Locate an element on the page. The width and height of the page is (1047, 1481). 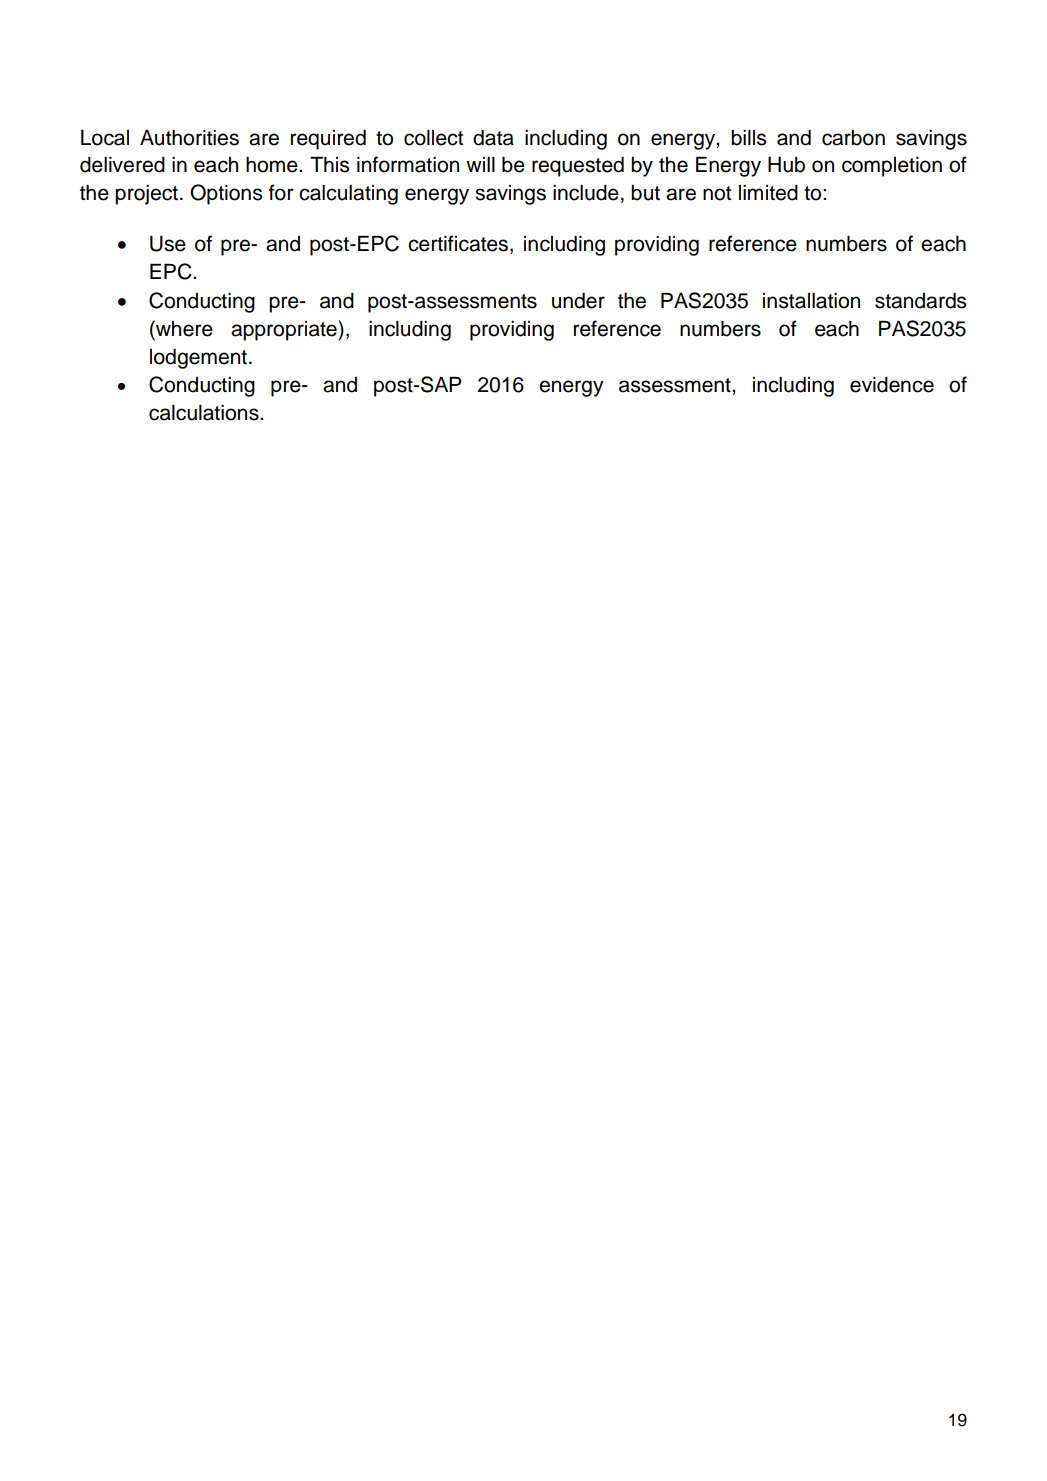
evidence is located at coordinates (892, 385).
